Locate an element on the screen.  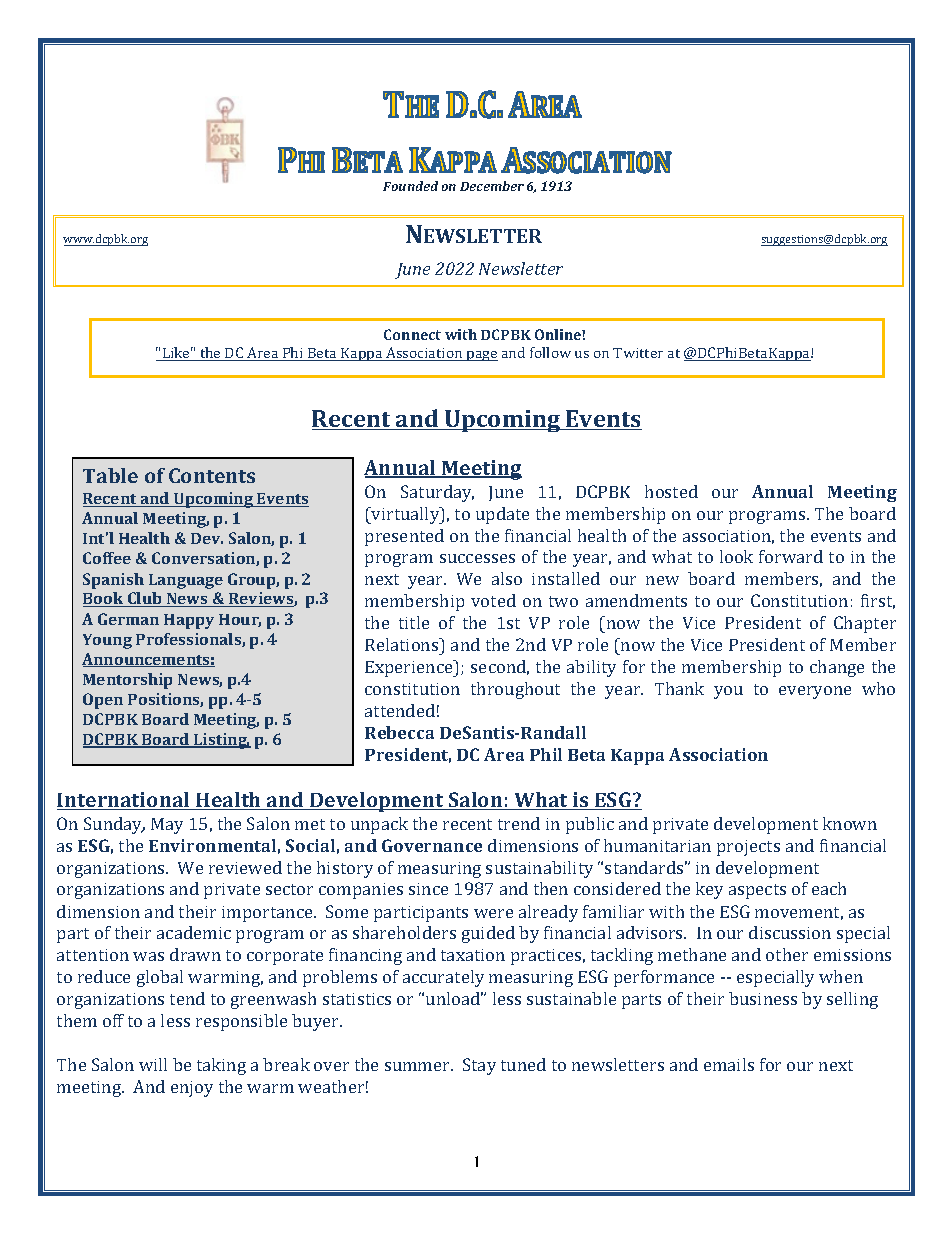
Stay is located at coordinates (479, 1066).
